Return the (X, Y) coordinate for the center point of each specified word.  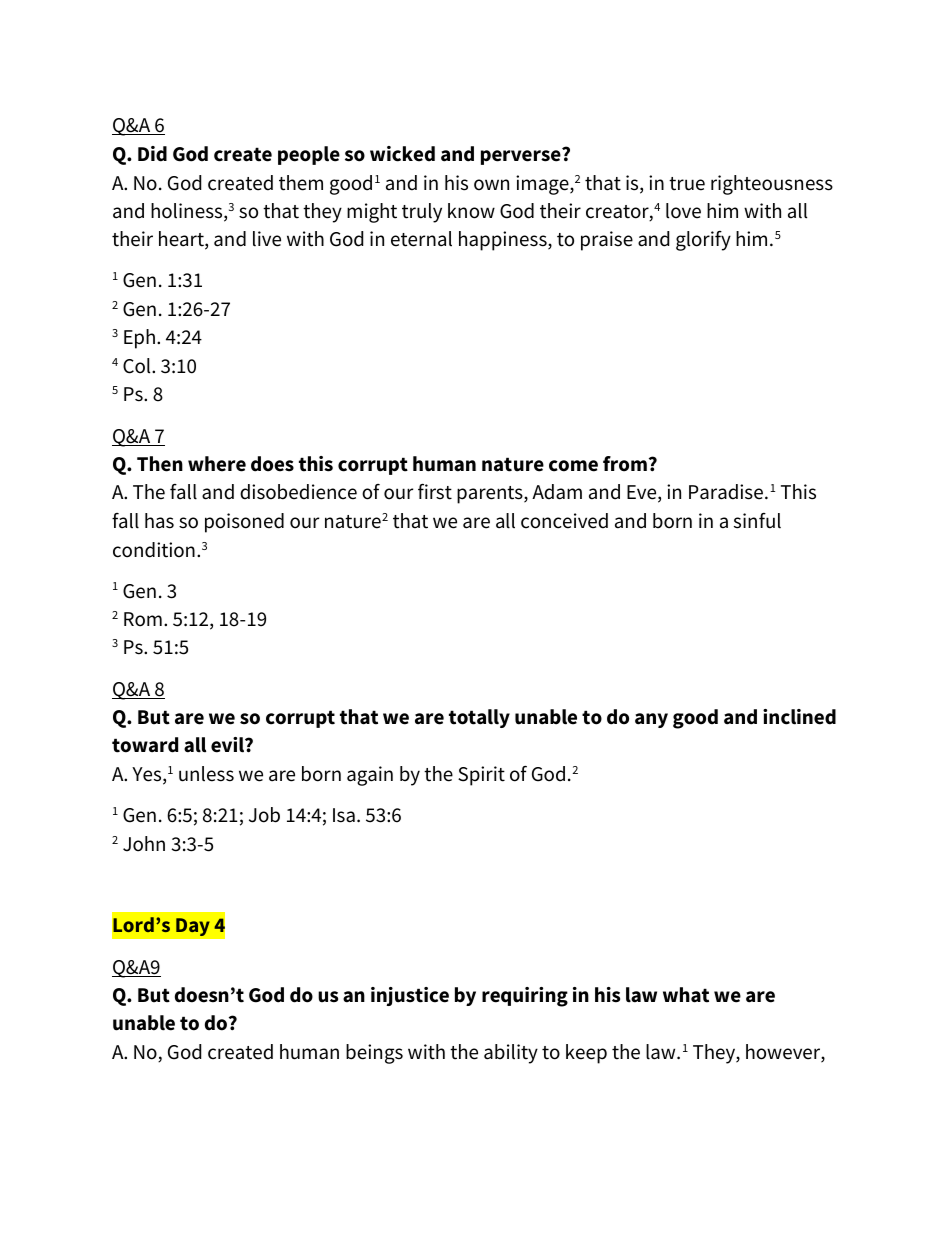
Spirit (481, 776)
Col (138, 366)
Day (193, 927)
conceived (564, 521)
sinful (757, 521)
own (491, 185)
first (435, 492)
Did (152, 154)
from (625, 464)
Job (264, 815)
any (651, 720)
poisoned (244, 523)
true (687, 184)
